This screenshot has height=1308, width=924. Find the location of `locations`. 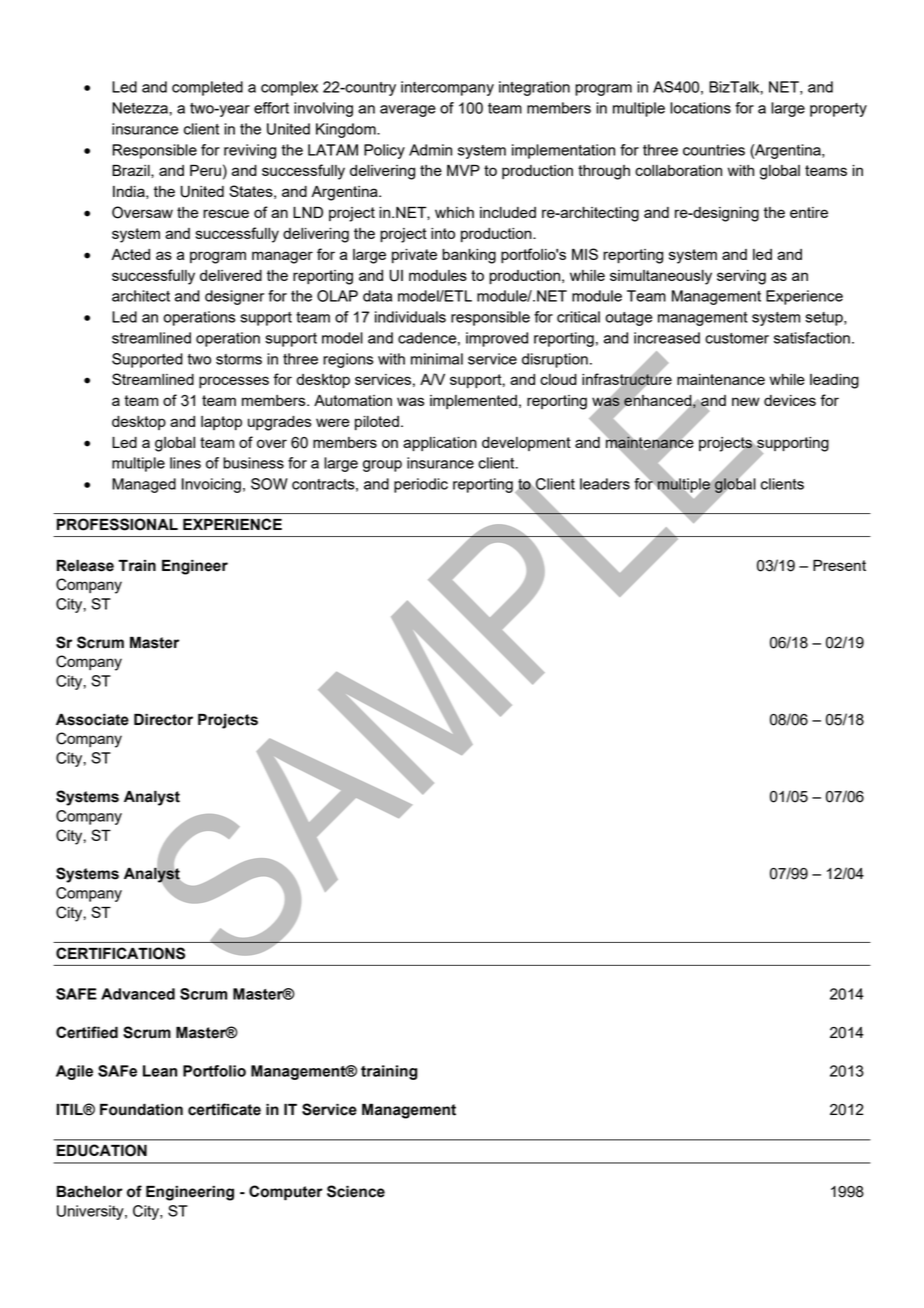

locations is located at coordinates (700, 108).
